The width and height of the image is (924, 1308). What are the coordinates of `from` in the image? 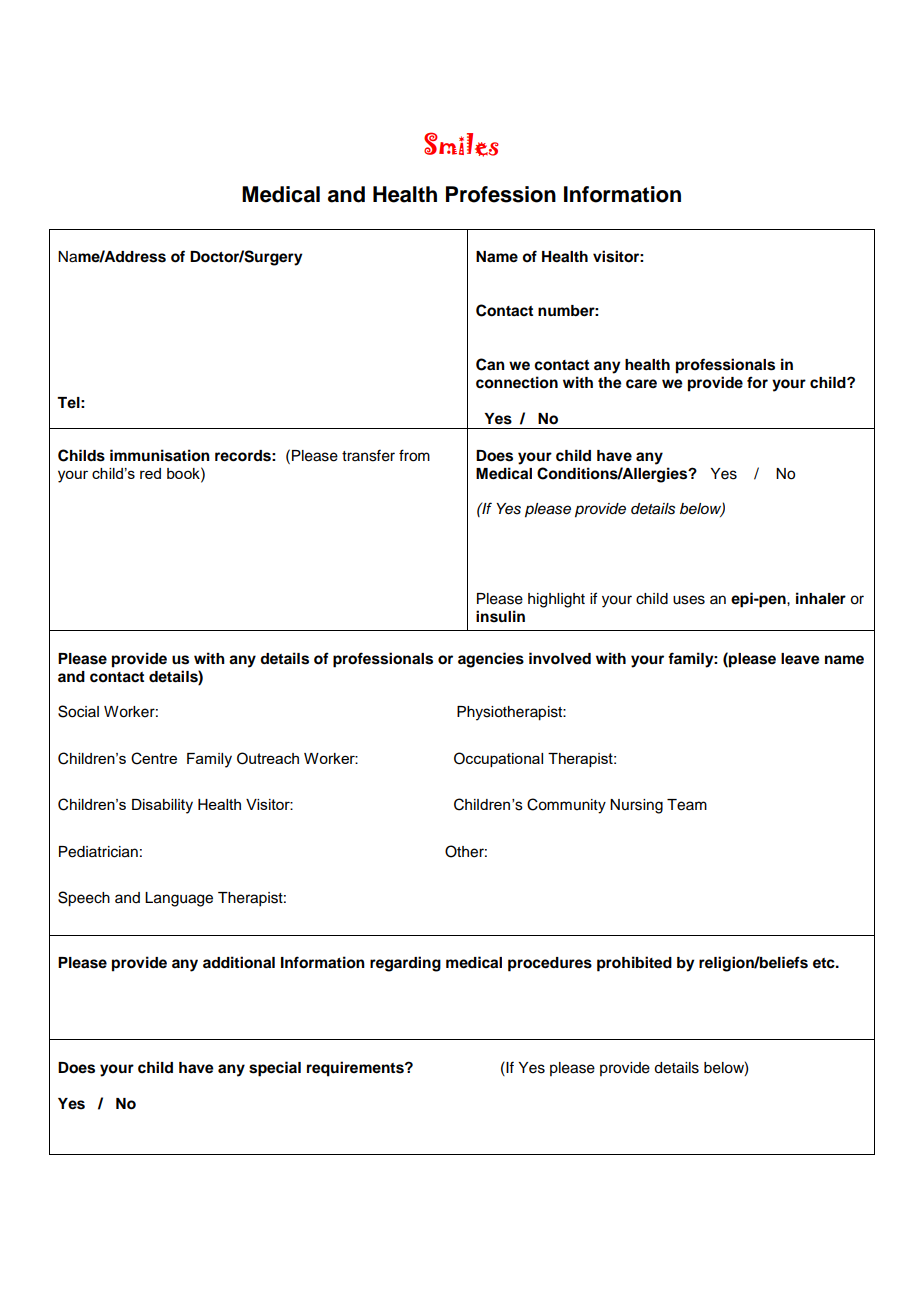 It's located at (414, 455).
